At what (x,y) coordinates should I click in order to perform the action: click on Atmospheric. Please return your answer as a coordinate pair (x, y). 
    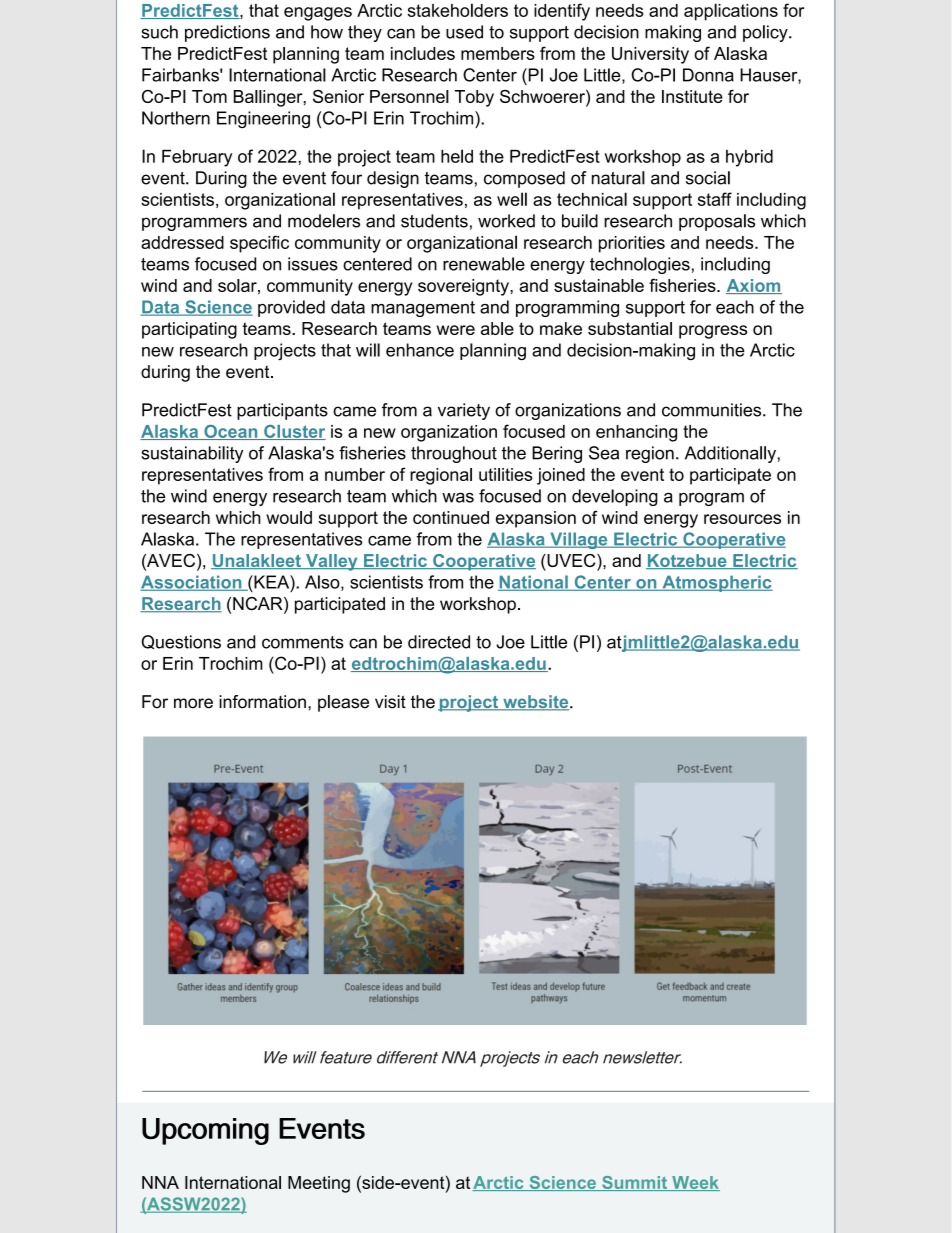
    Looking at the image, I should click on (716, 583).
